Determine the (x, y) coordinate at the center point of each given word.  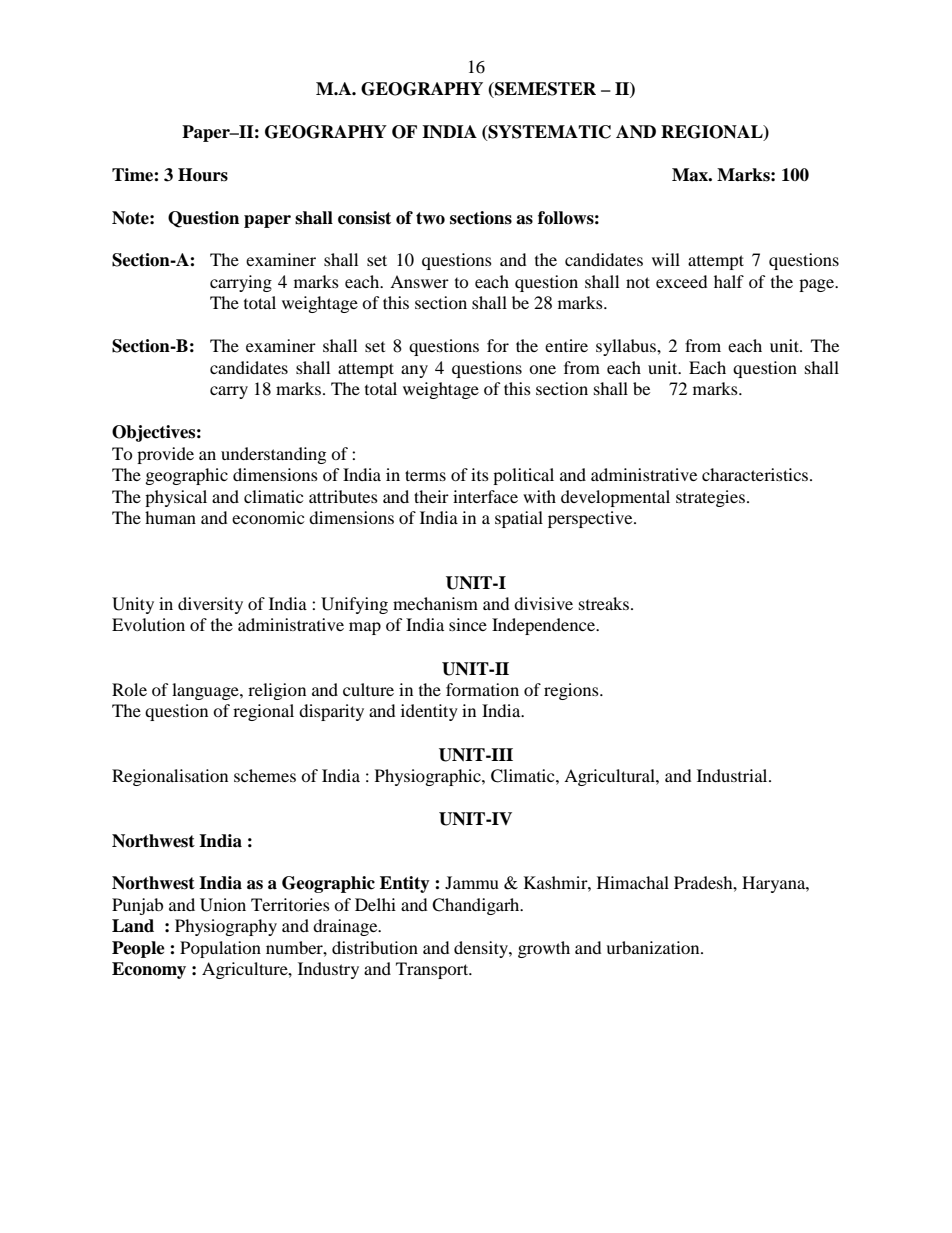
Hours (203, 175)
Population (220, 949)
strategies (710, 498)
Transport (433, 970)
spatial (519, 519)
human (170, 517)
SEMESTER (544, 90)
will (666, 259)
